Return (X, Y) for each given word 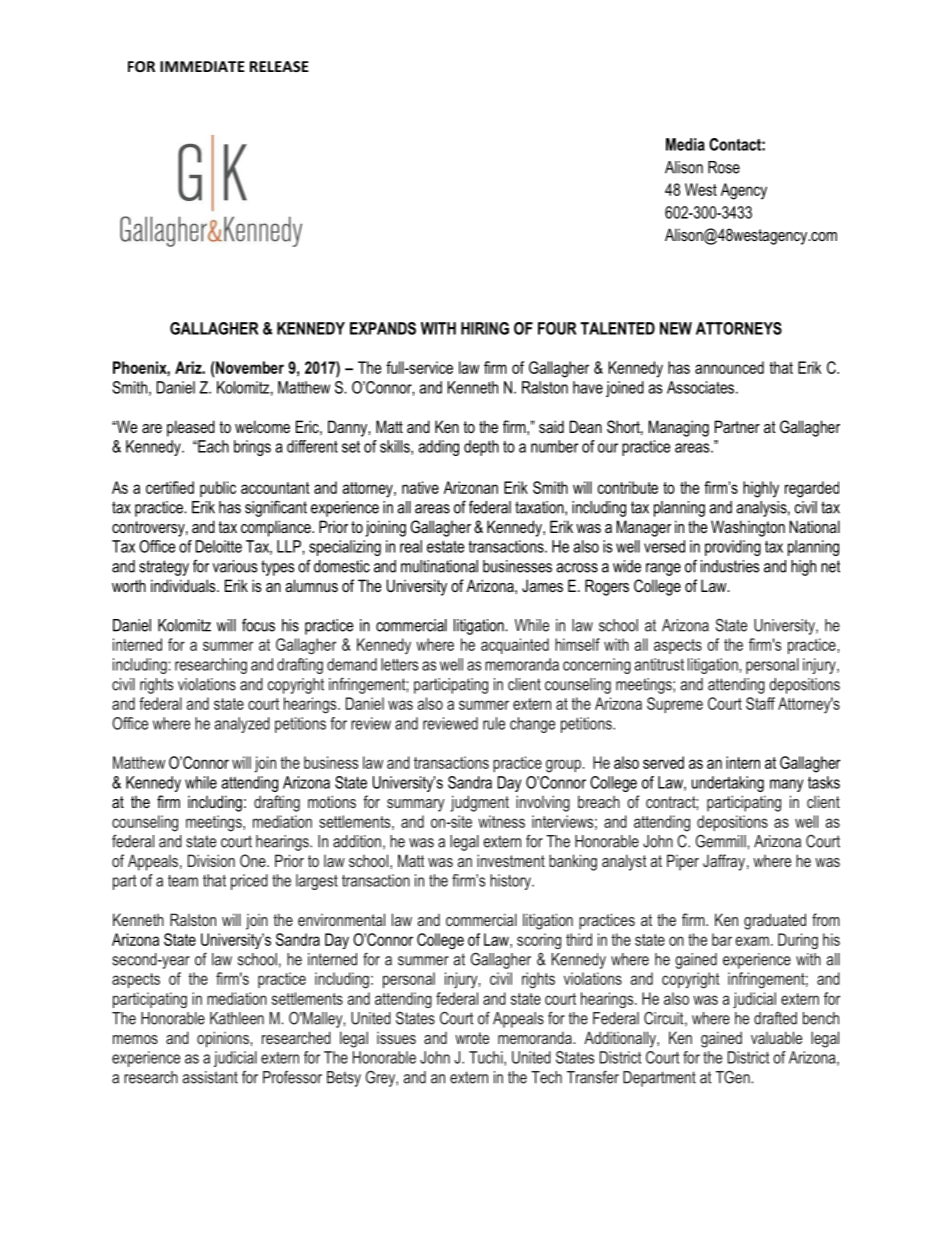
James (542, 585)
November (249, 367)
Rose (724, 167)
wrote (472, 1038)
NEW (676, 328)
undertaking (728, 784)
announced (729, 367)
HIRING (485, 328)
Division (211, 860)
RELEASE (279, 66)
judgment (480, 803)
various (235, 566)
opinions (224, 1039)
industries (730, 566)
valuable (776, 1037)
